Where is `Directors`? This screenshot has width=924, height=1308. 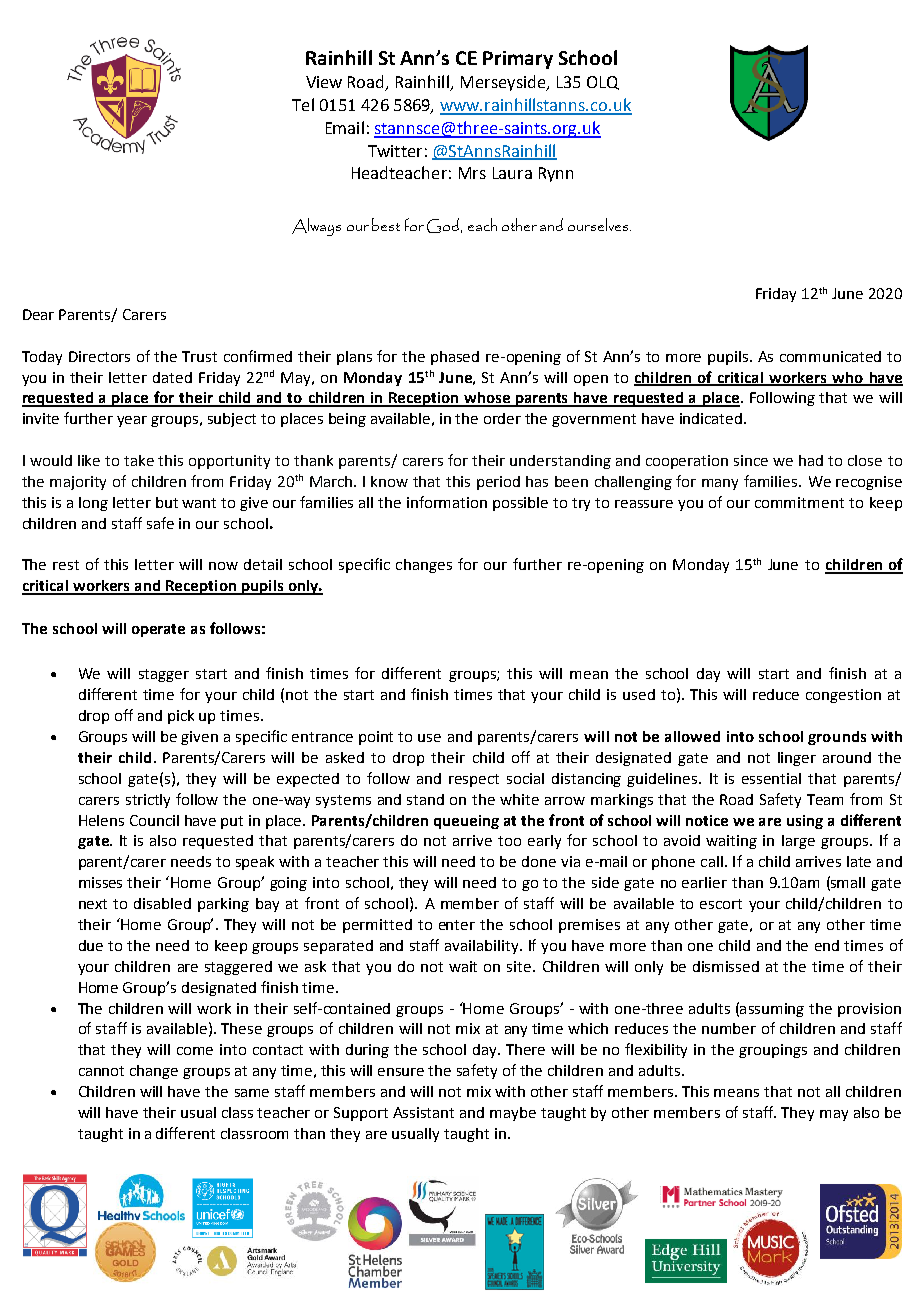
Directors is located at coordinates (99, 356).
